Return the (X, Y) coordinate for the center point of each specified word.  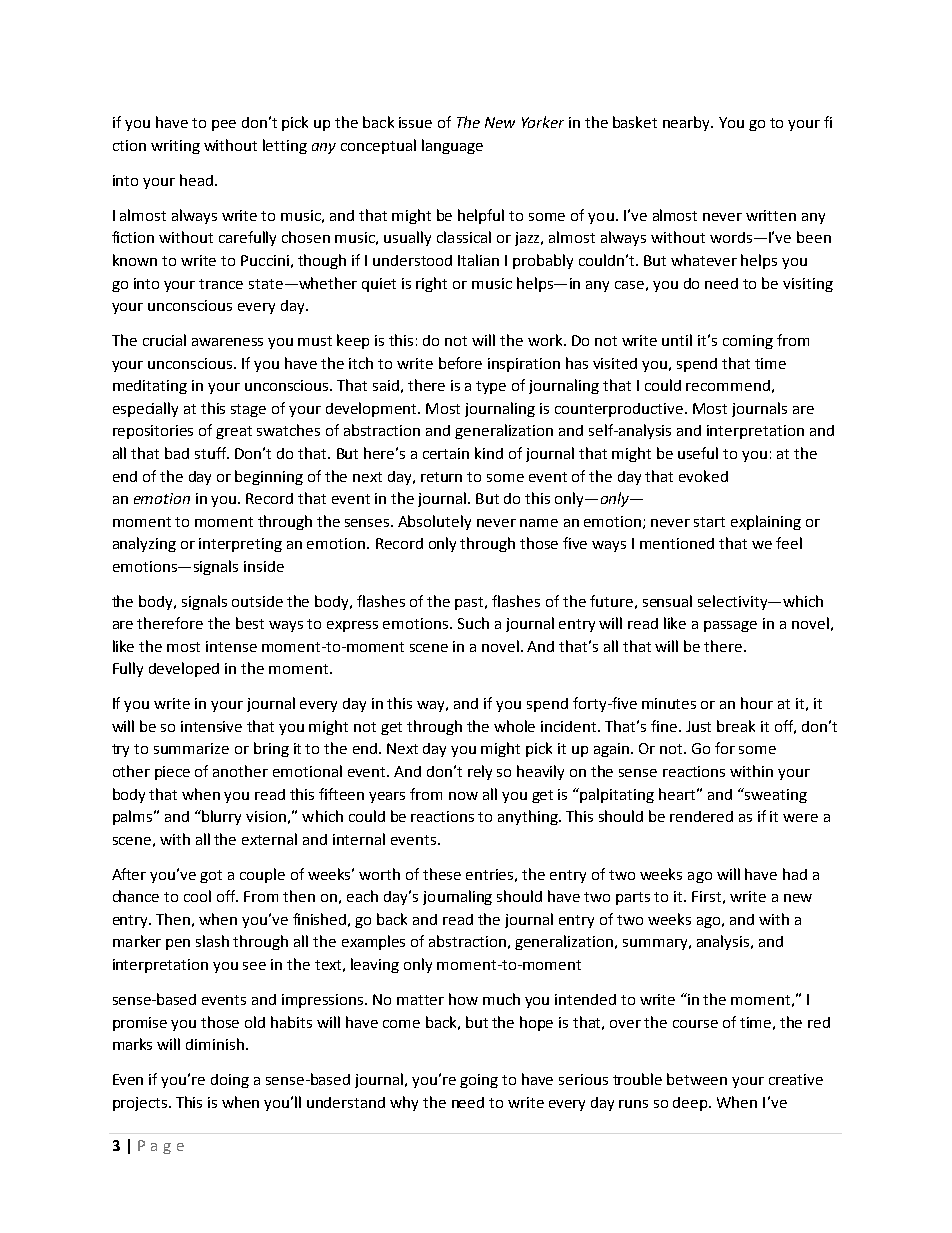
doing (230, 1081)
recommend (728, 385)
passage (730, 626)
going (479, 1081)
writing (175, 147)
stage (248, 410)
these (442, 874)
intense (231, 646)
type (491, 387)
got (211, 876)
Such (473, 623)
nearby (688, 123)
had (795, 874)
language (452, 146)
